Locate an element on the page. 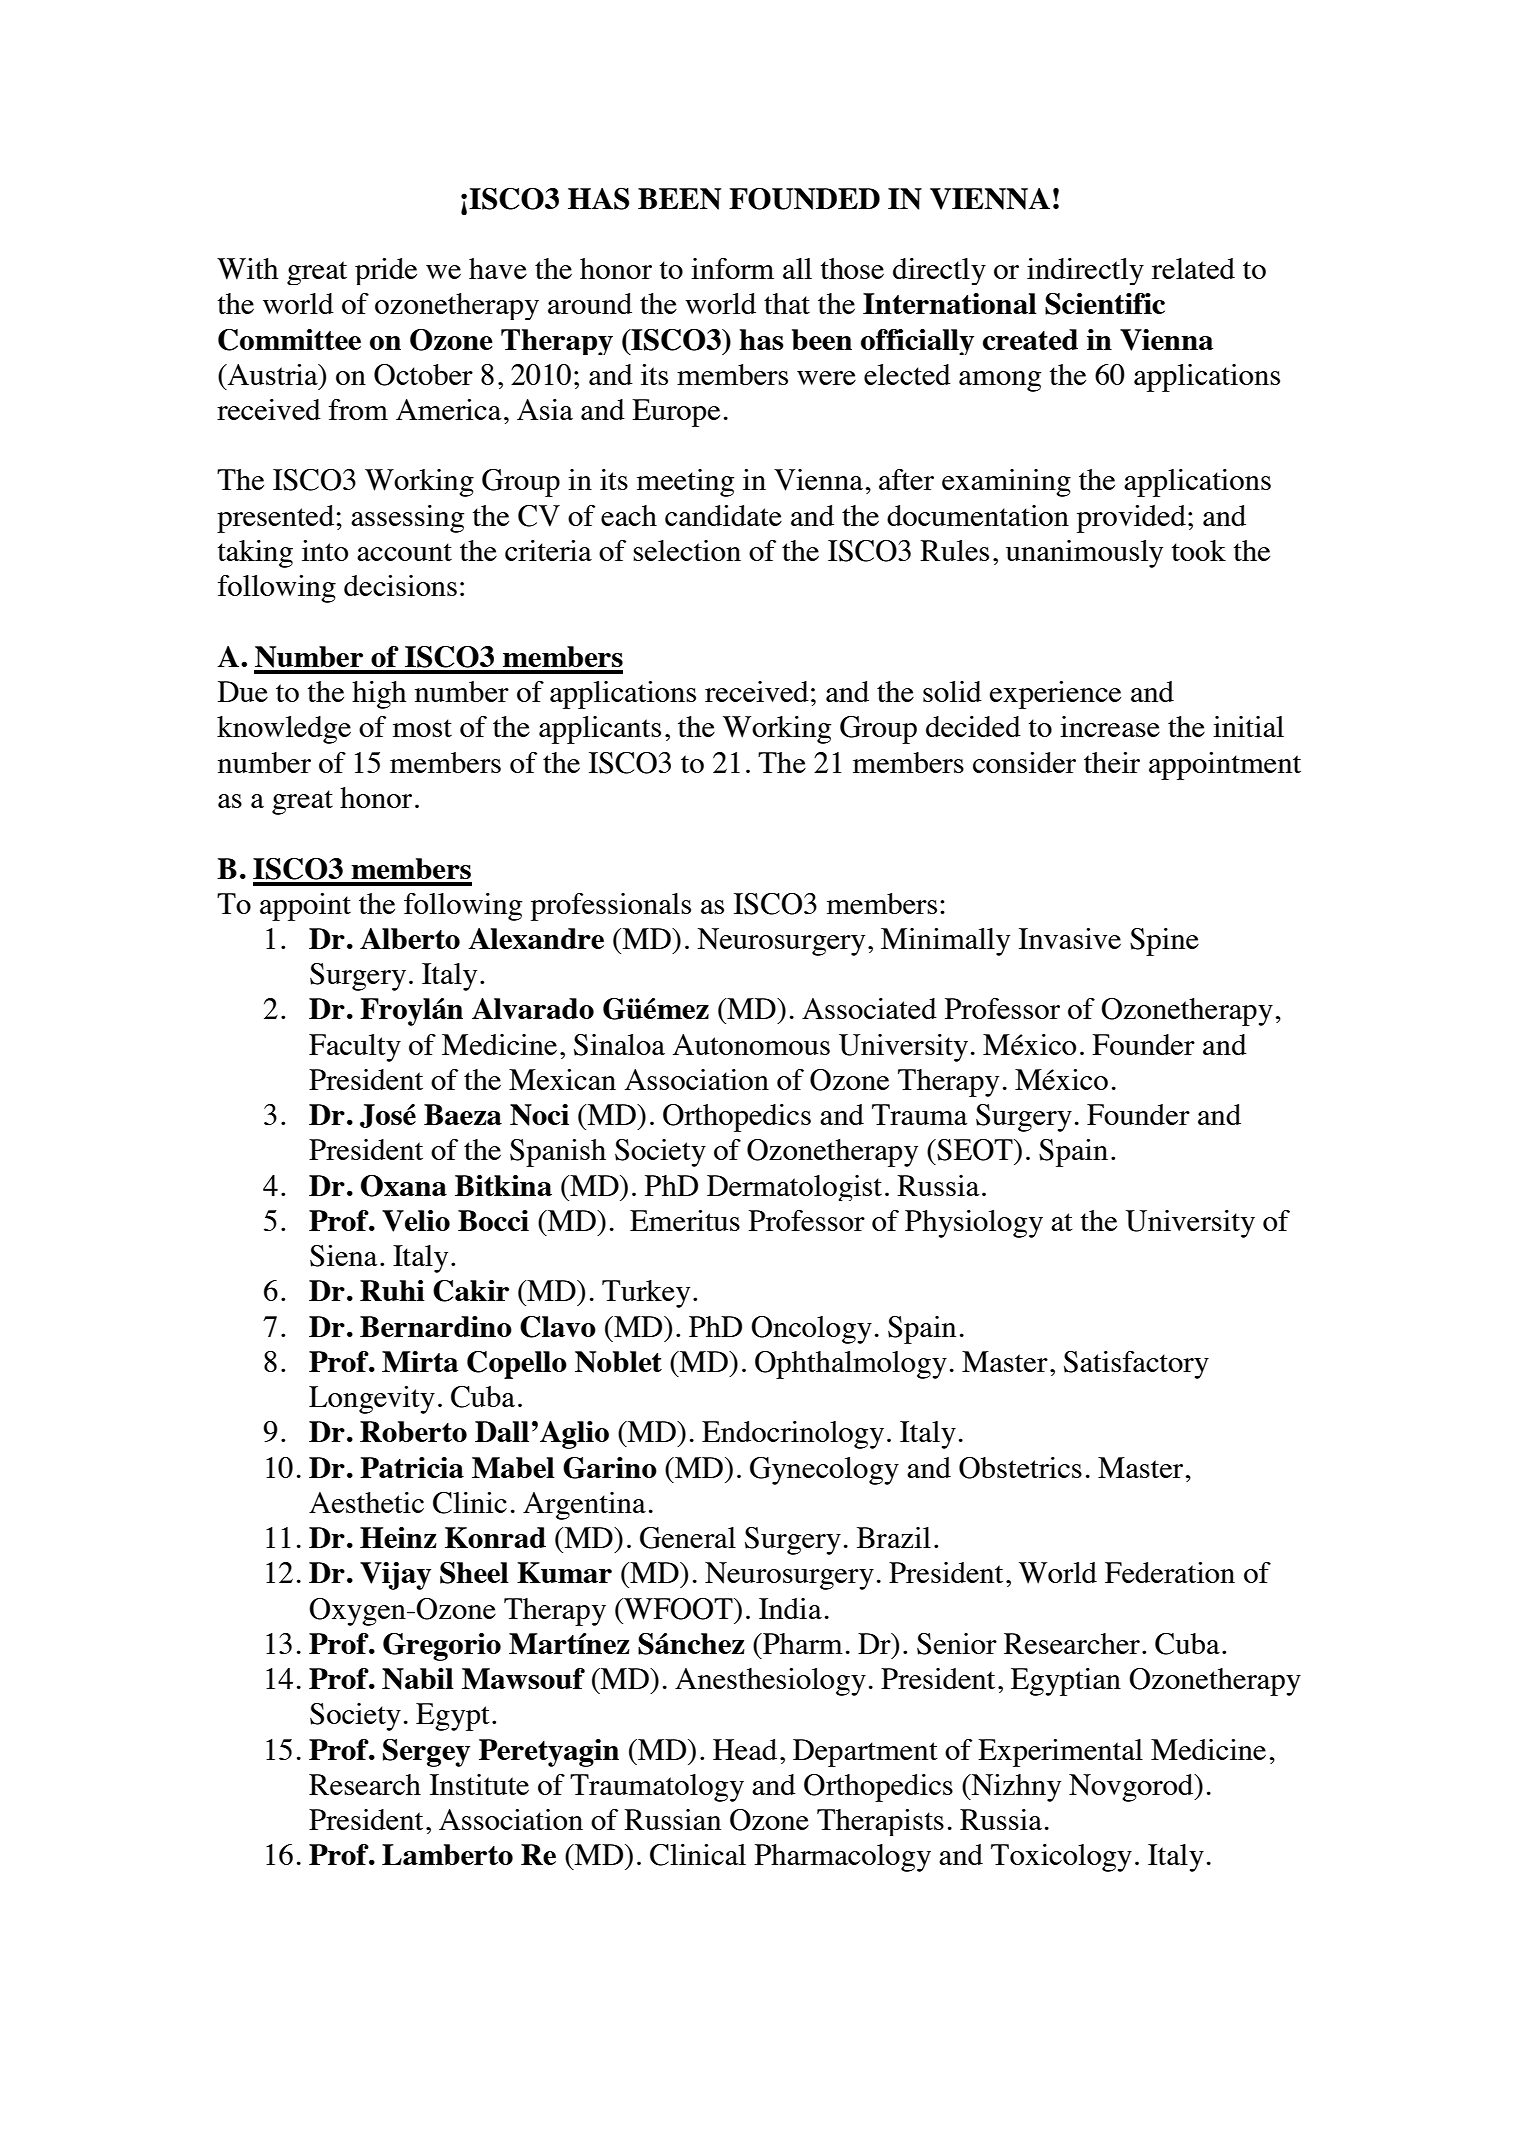 This image has width=1520, height=2151. Sergey is located at coordinates (426, 1753).
